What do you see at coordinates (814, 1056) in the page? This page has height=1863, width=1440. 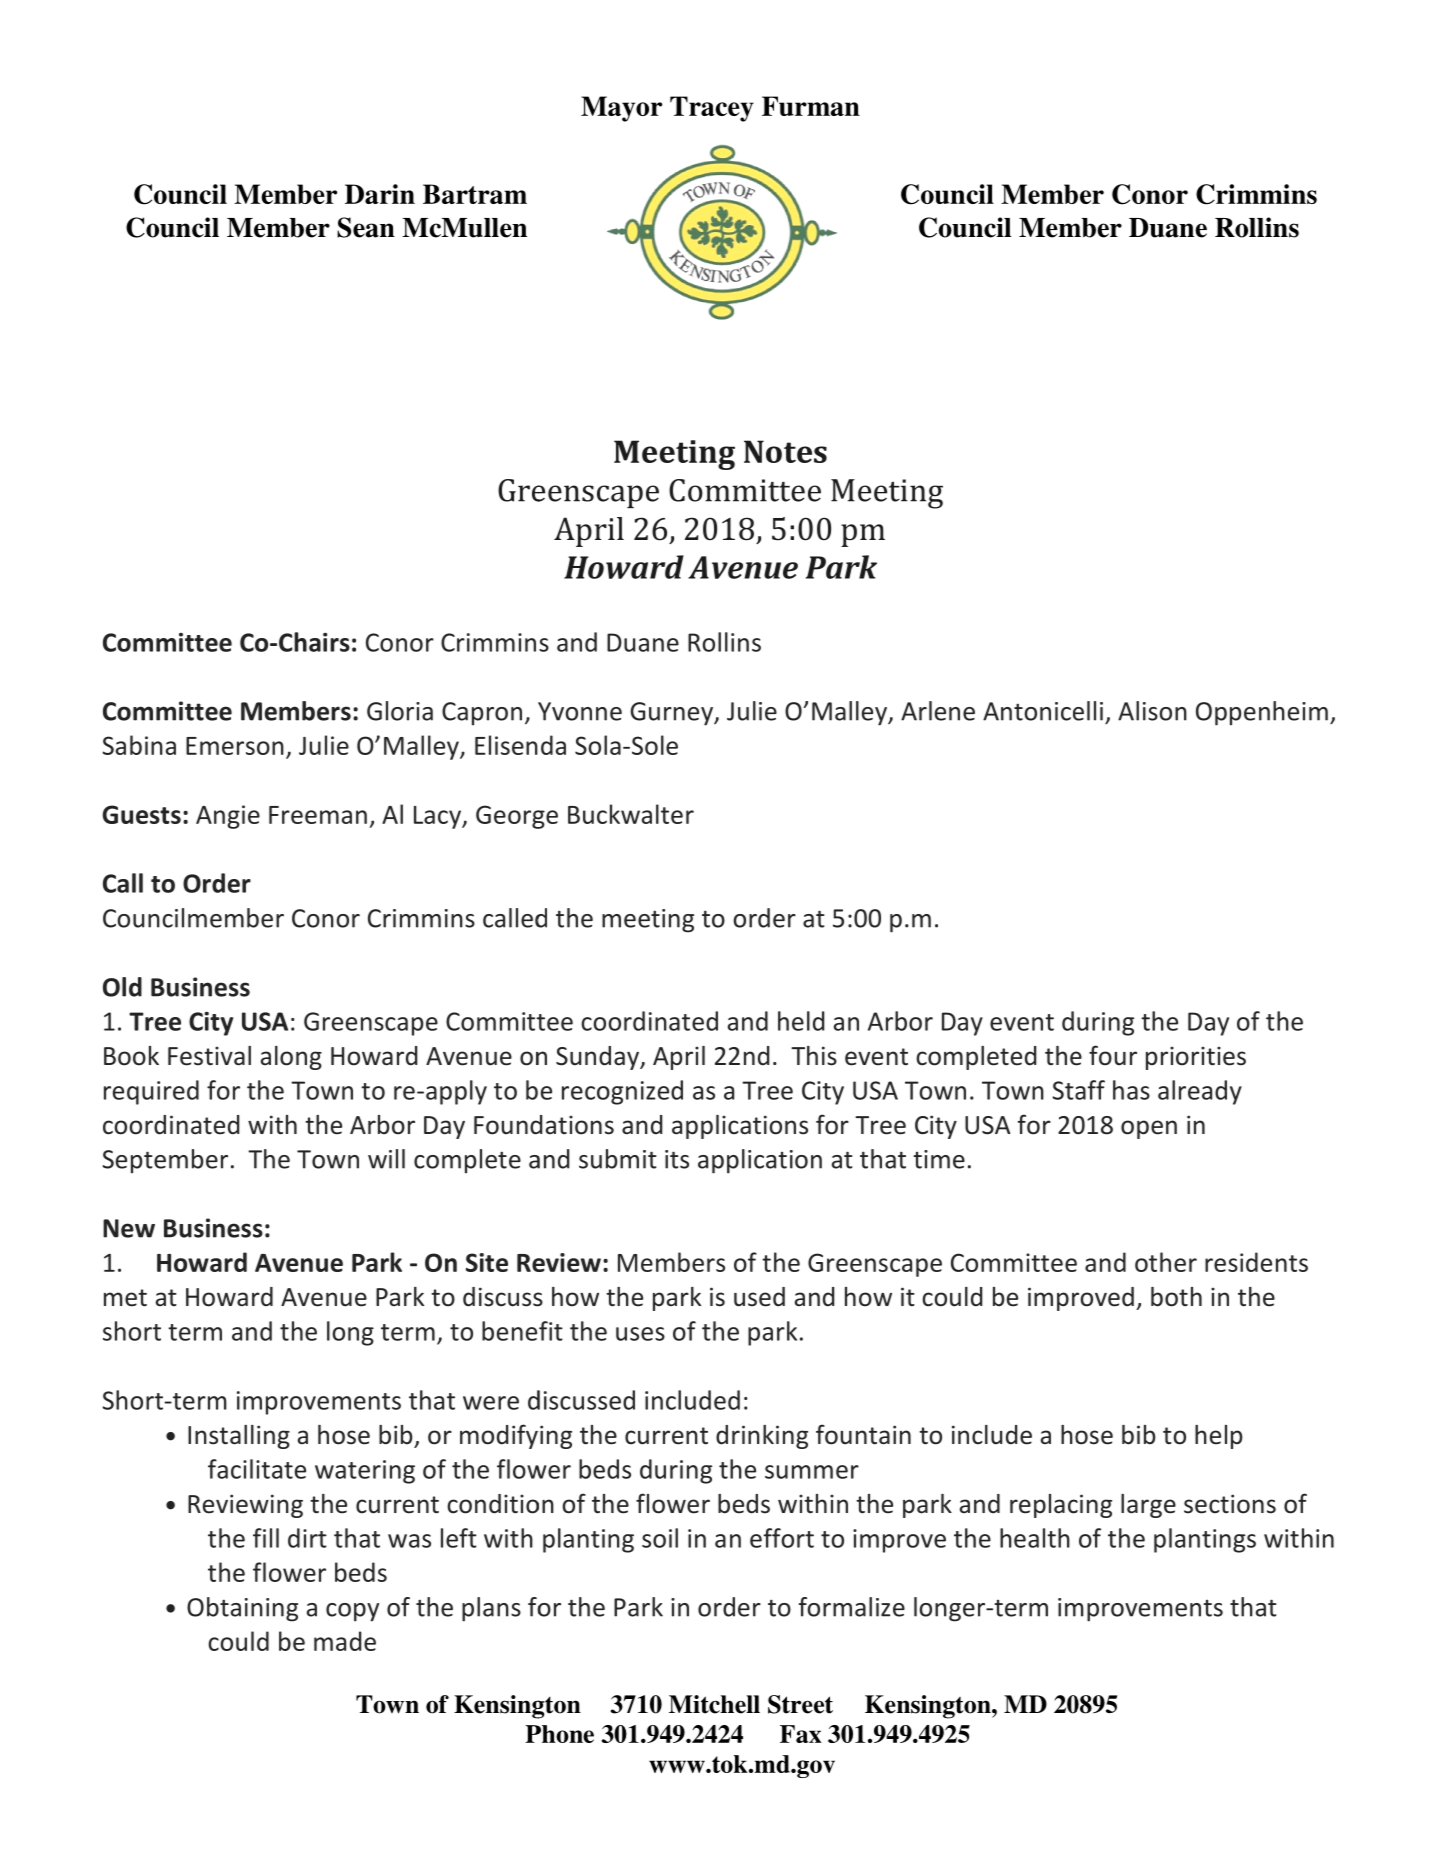 I see `This` at bounding box center [814, 1056].
